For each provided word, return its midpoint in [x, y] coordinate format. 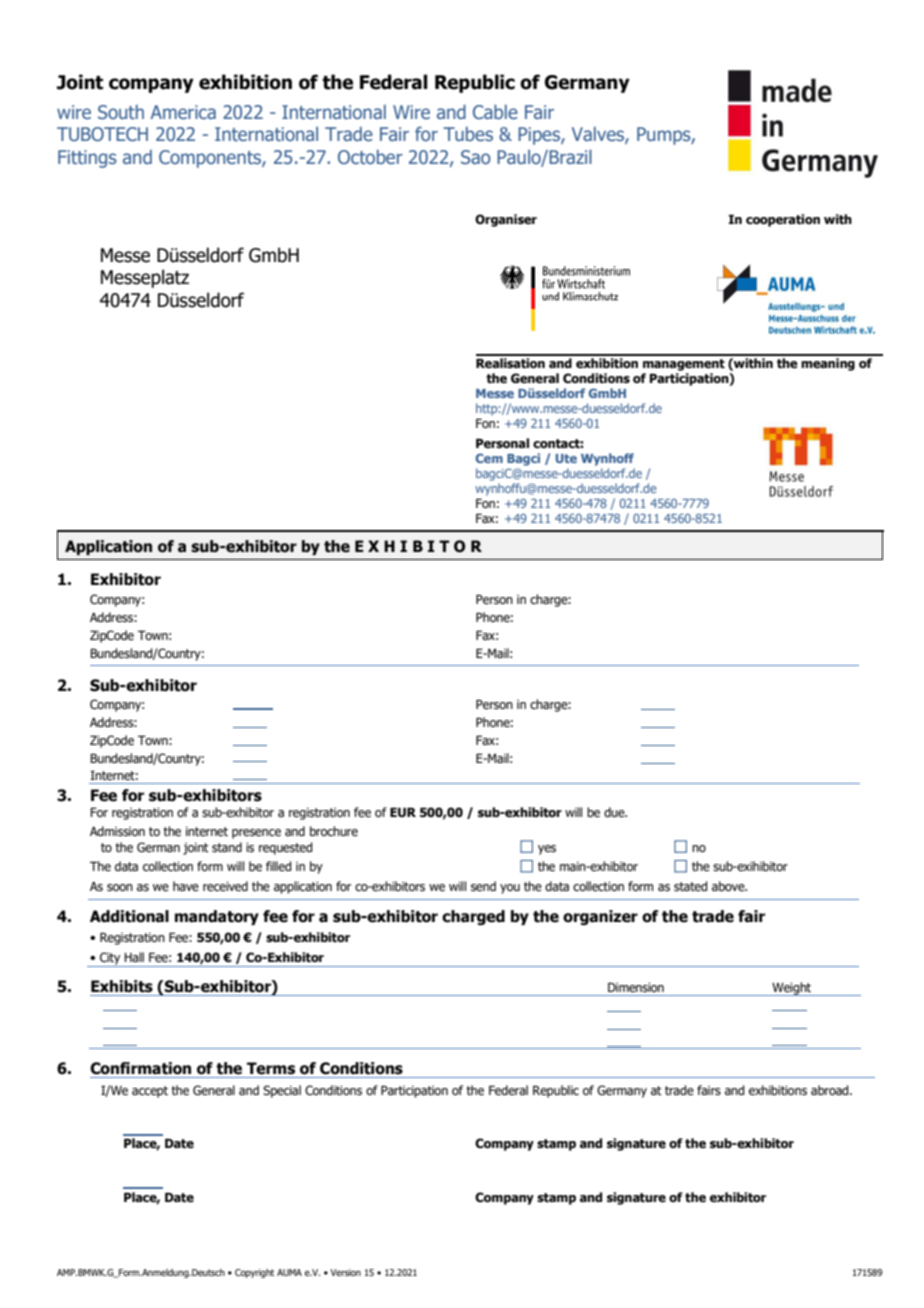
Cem [489, 458]
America [183, 112]
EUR [403, 812]
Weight [792, 989]
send [483, 886]
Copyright [254, 1273]
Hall [134, 957]
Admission [117, 831]
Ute [566, 458]
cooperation [783, 220]
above [729, 886]
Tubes [468, 134]
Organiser [506, 220]
